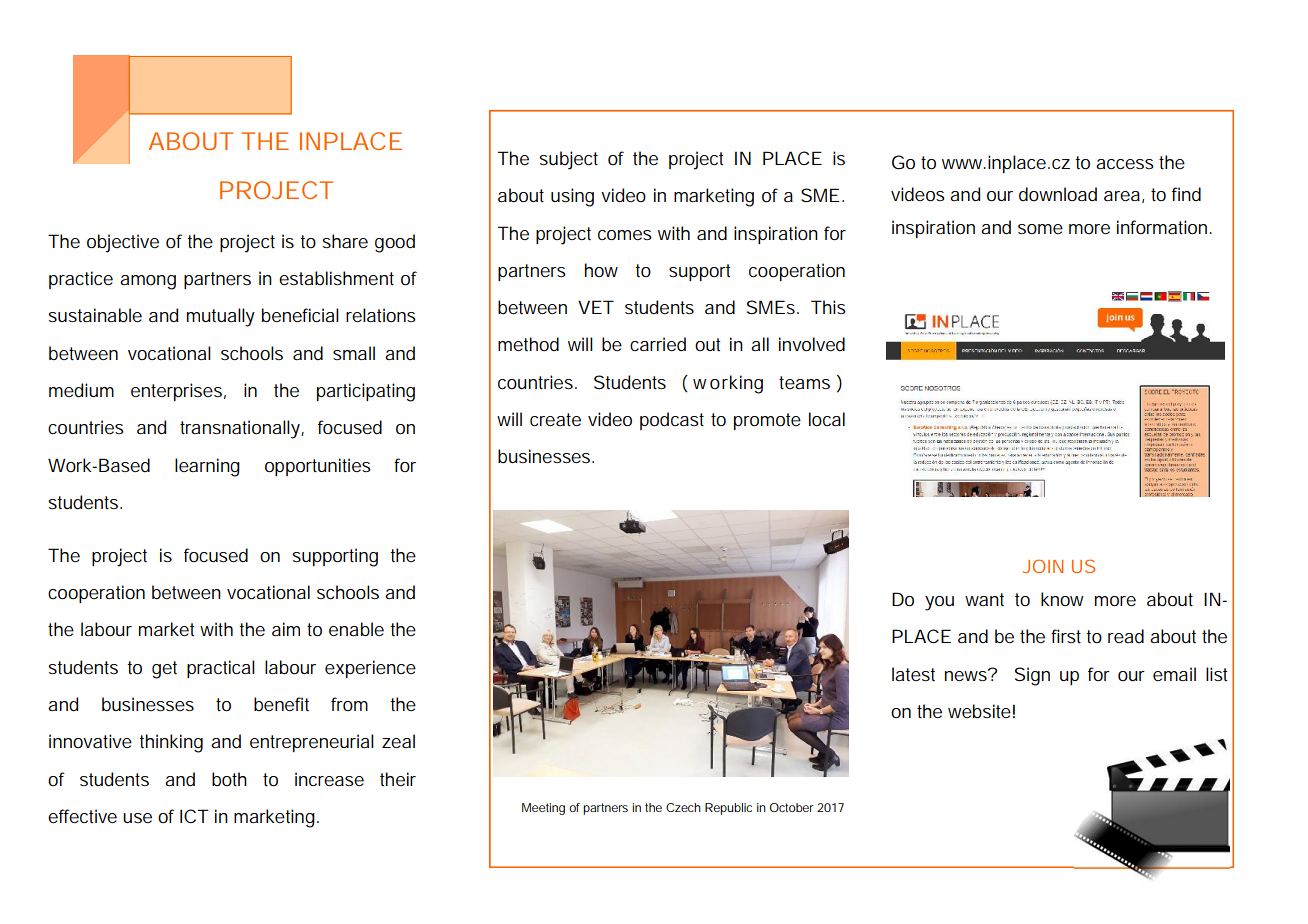  What do you see at coordinates (207, 467) in the screenshot?
I see `learning` at bounding box center [207, 467].
